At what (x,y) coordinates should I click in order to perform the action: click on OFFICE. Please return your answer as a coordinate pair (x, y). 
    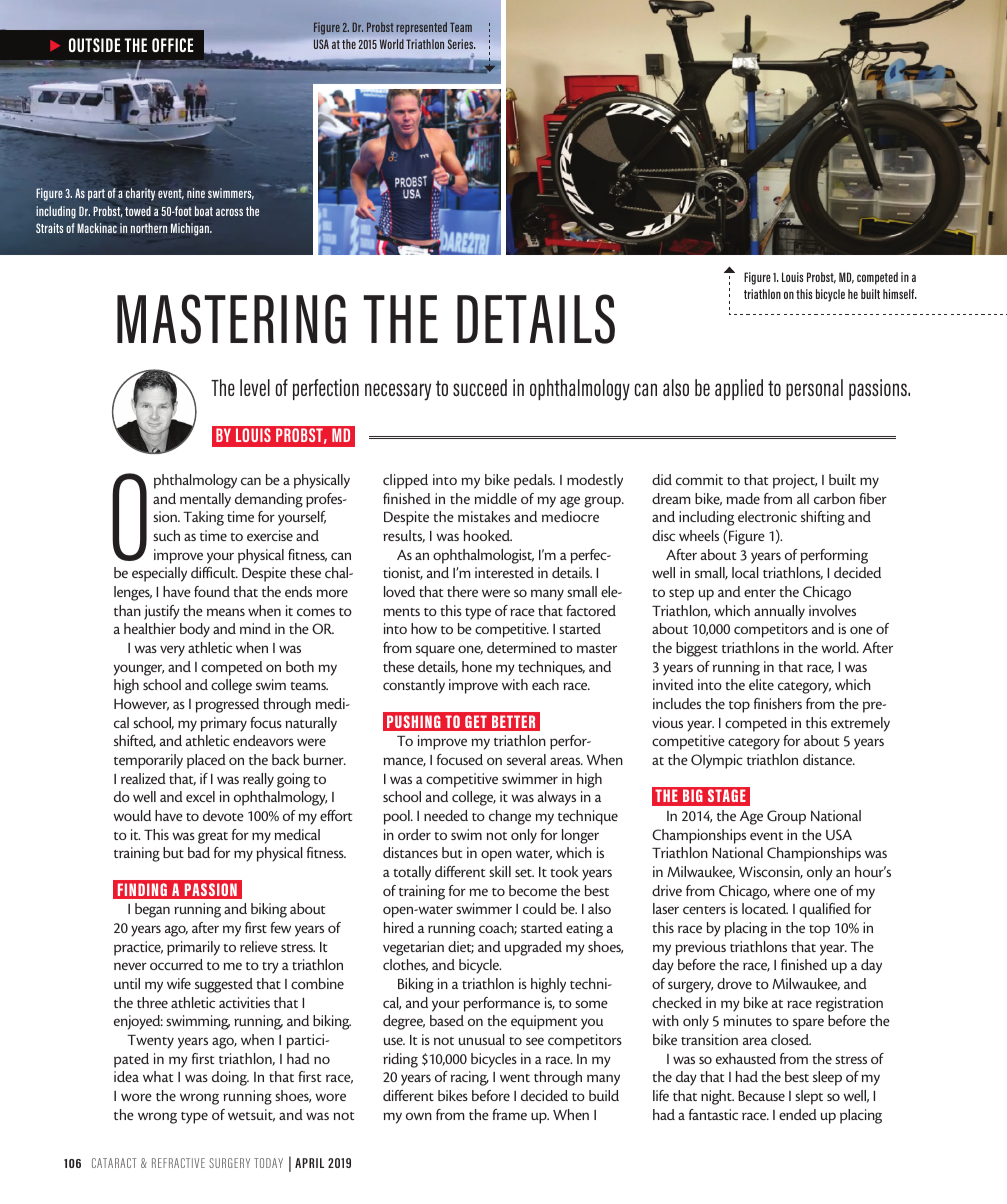
    Looking at the image, I should click on (173, 45).
